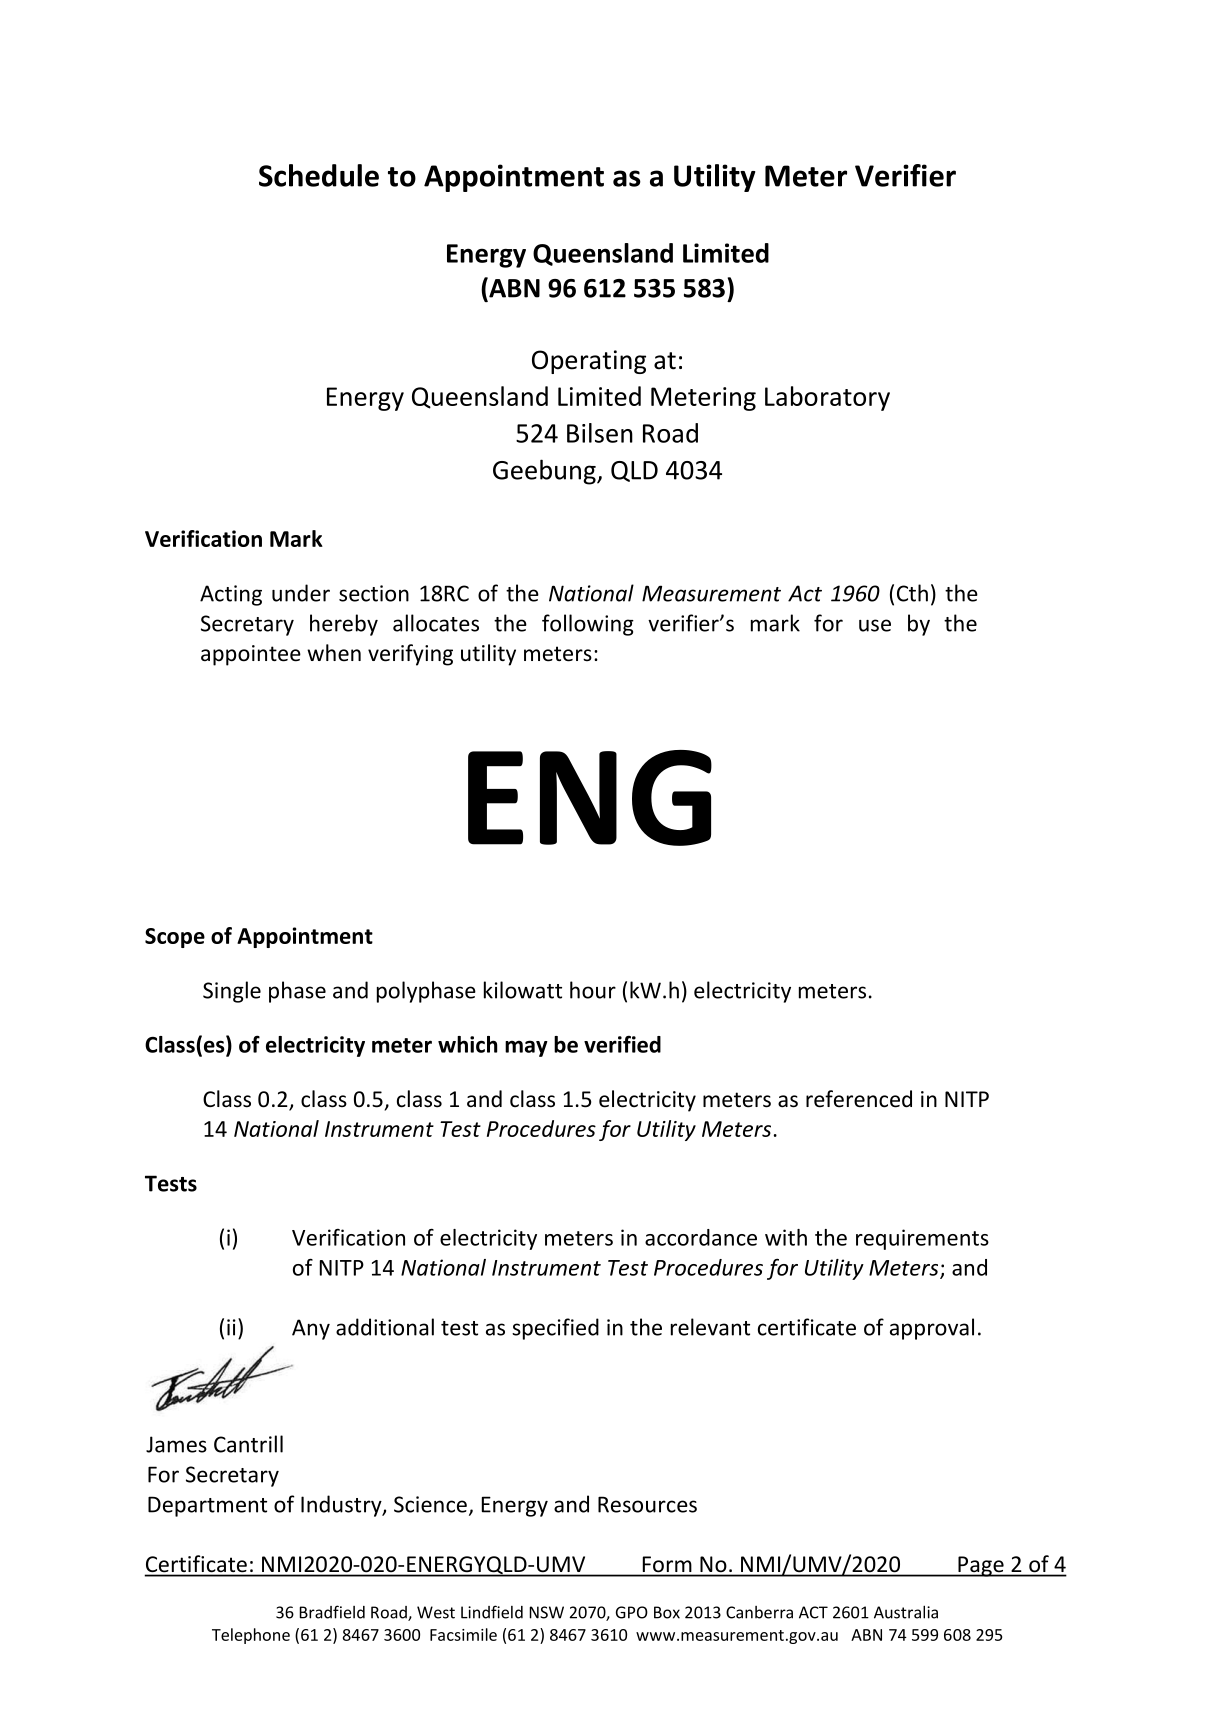 The height and width of the image is (1718, 1215). What do you see at coordinates (906, 1612) in the image?
I see `Australia` at bounding box center [906, 1612].
